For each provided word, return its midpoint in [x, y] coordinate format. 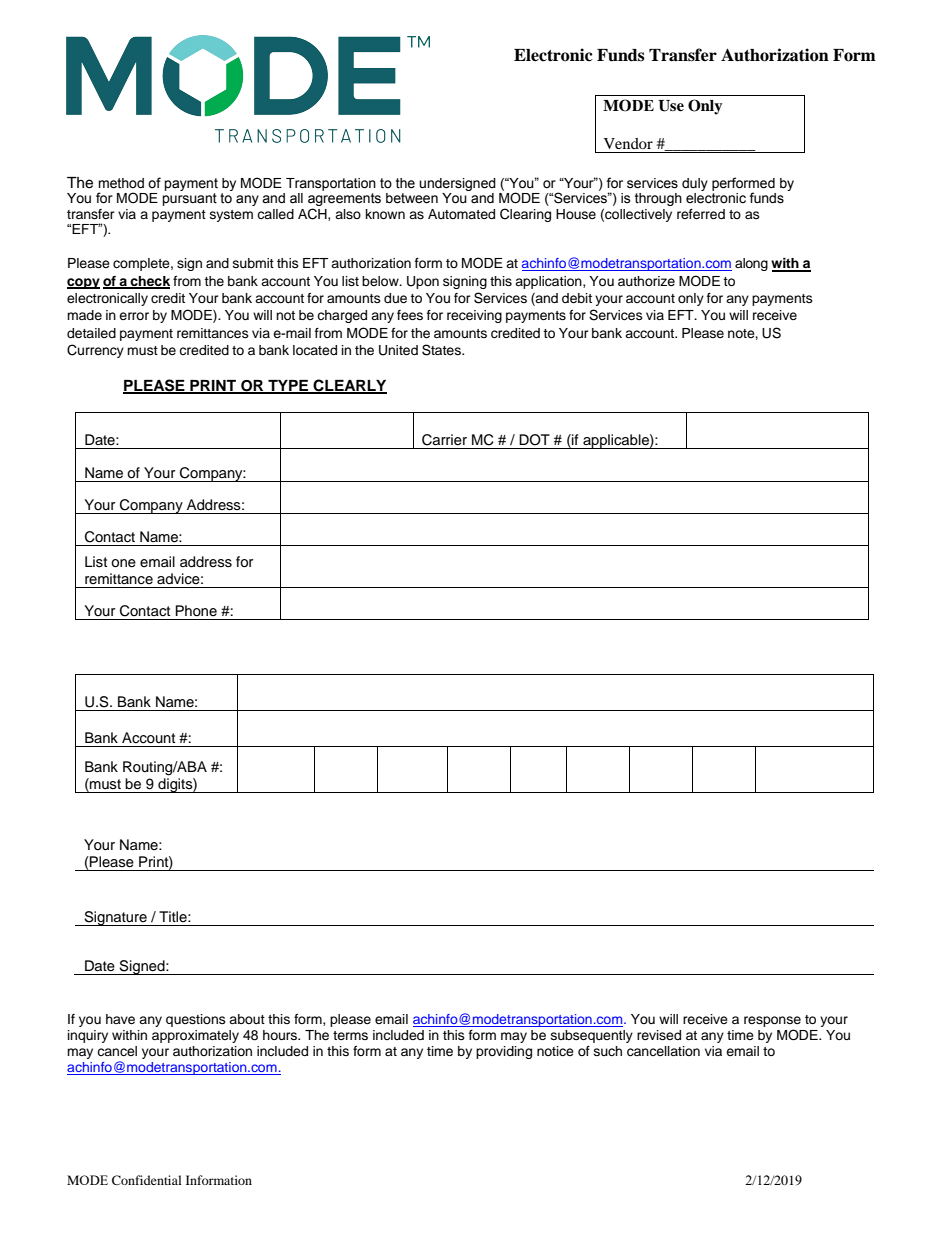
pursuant [189, 199]
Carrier [444, 440]
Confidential [147, 1180]
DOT [534, 440]
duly [695, 184]
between [412, 198]
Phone [196, 610]
